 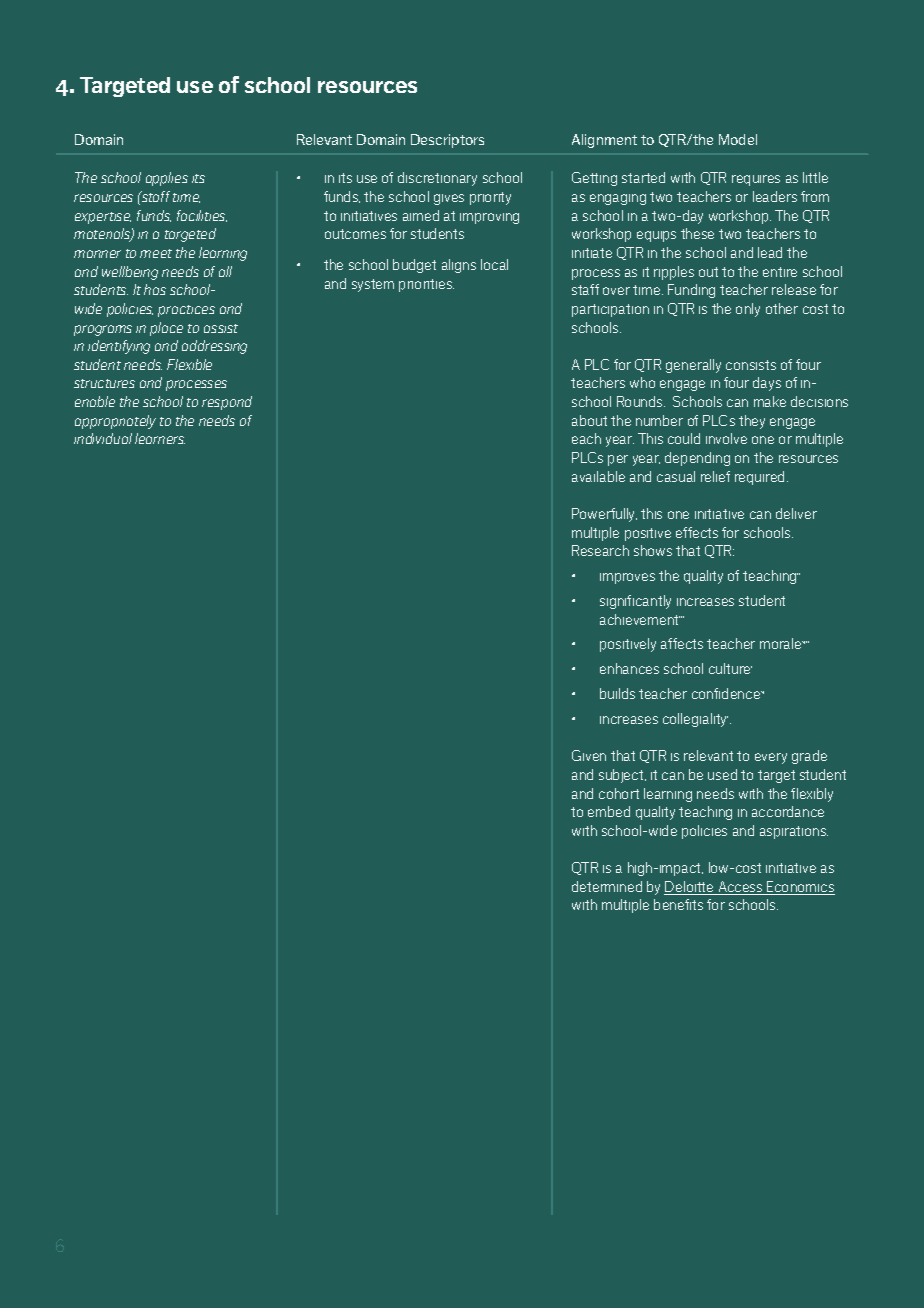 I want to click on every, so click(x=771, y=758).
